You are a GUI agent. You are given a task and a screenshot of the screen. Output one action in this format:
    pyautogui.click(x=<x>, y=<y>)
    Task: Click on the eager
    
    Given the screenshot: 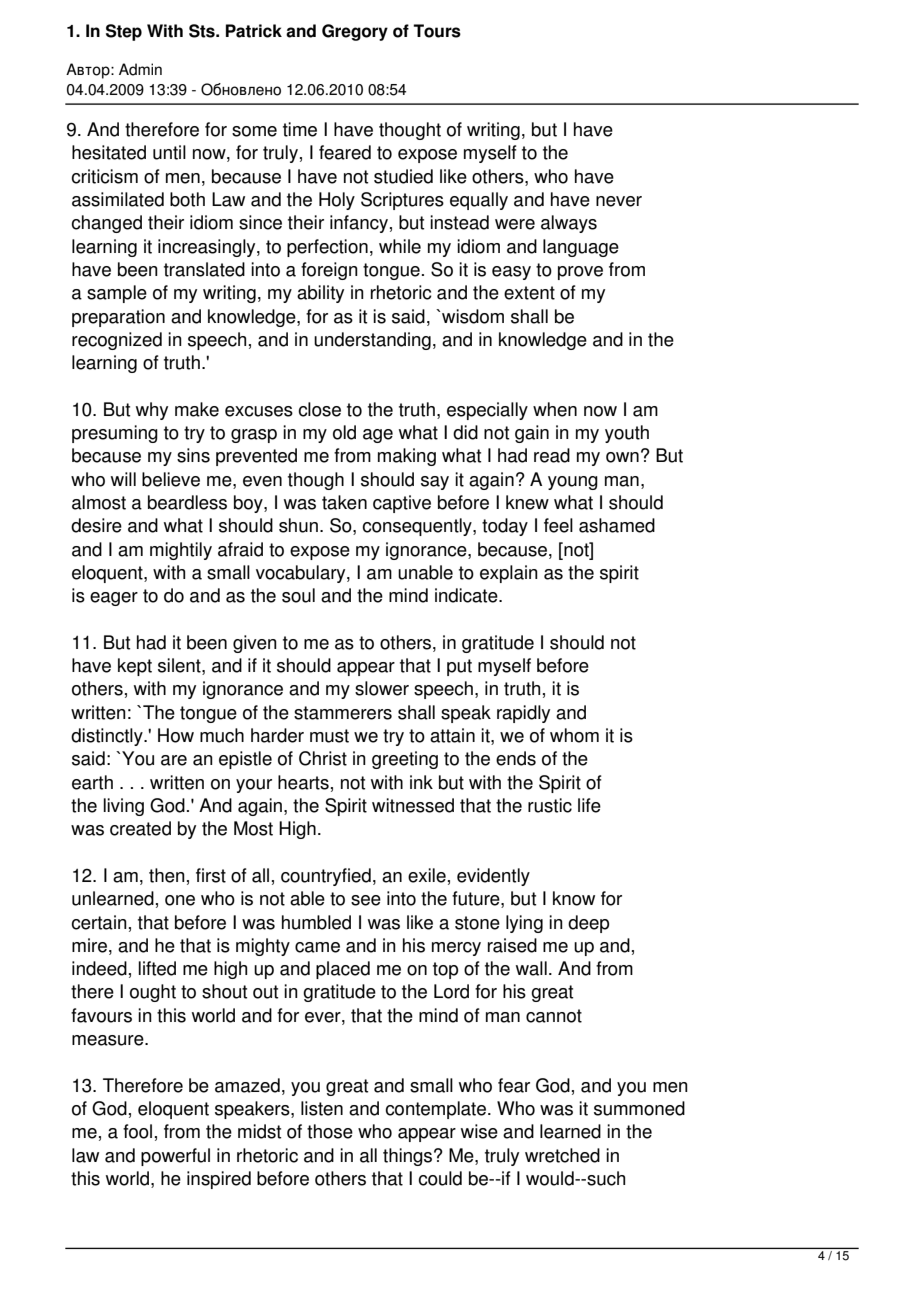 What is the action you would take?
    pyautogui.click(x=114, y=599)
